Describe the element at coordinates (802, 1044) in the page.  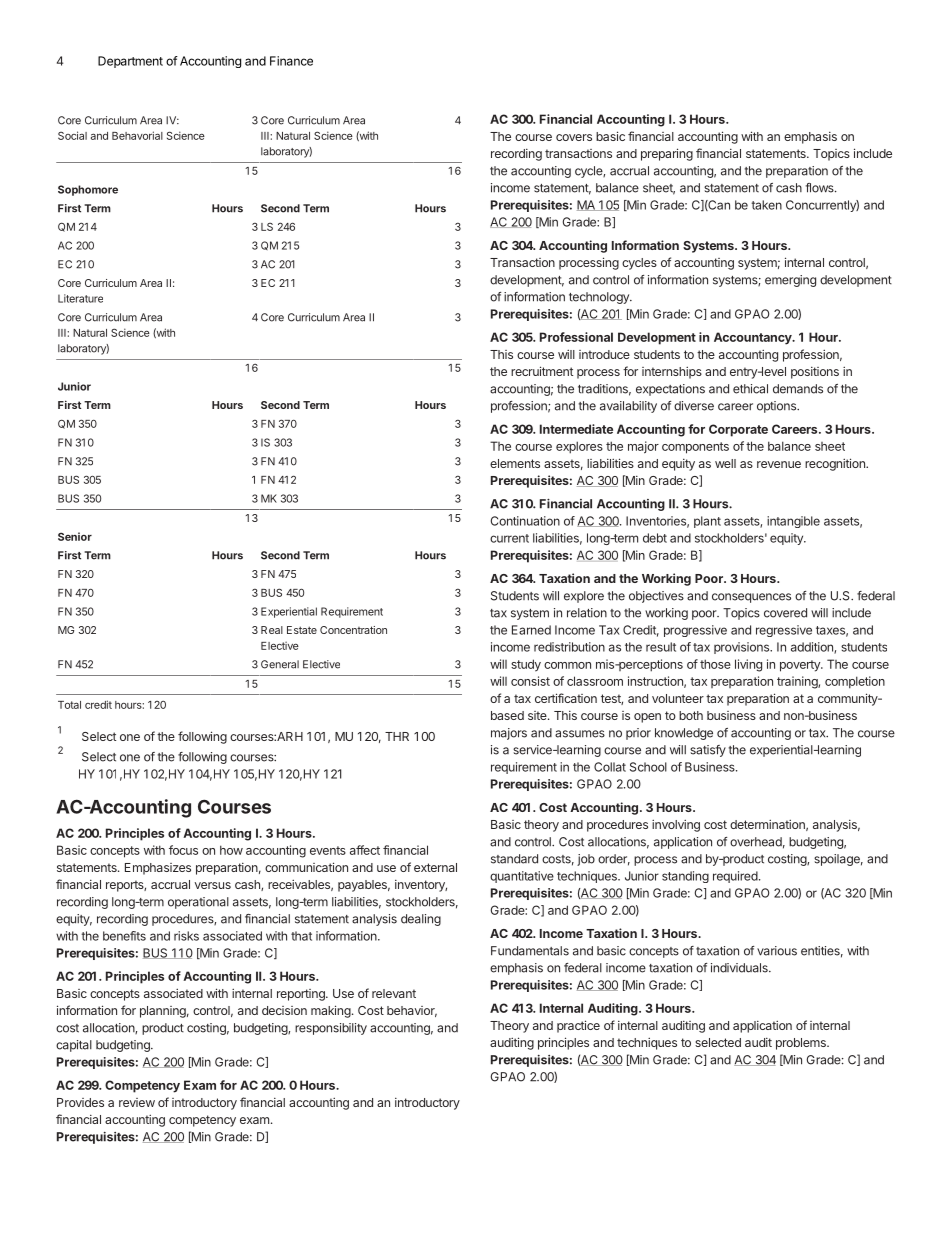
I see `problems` at that location.
